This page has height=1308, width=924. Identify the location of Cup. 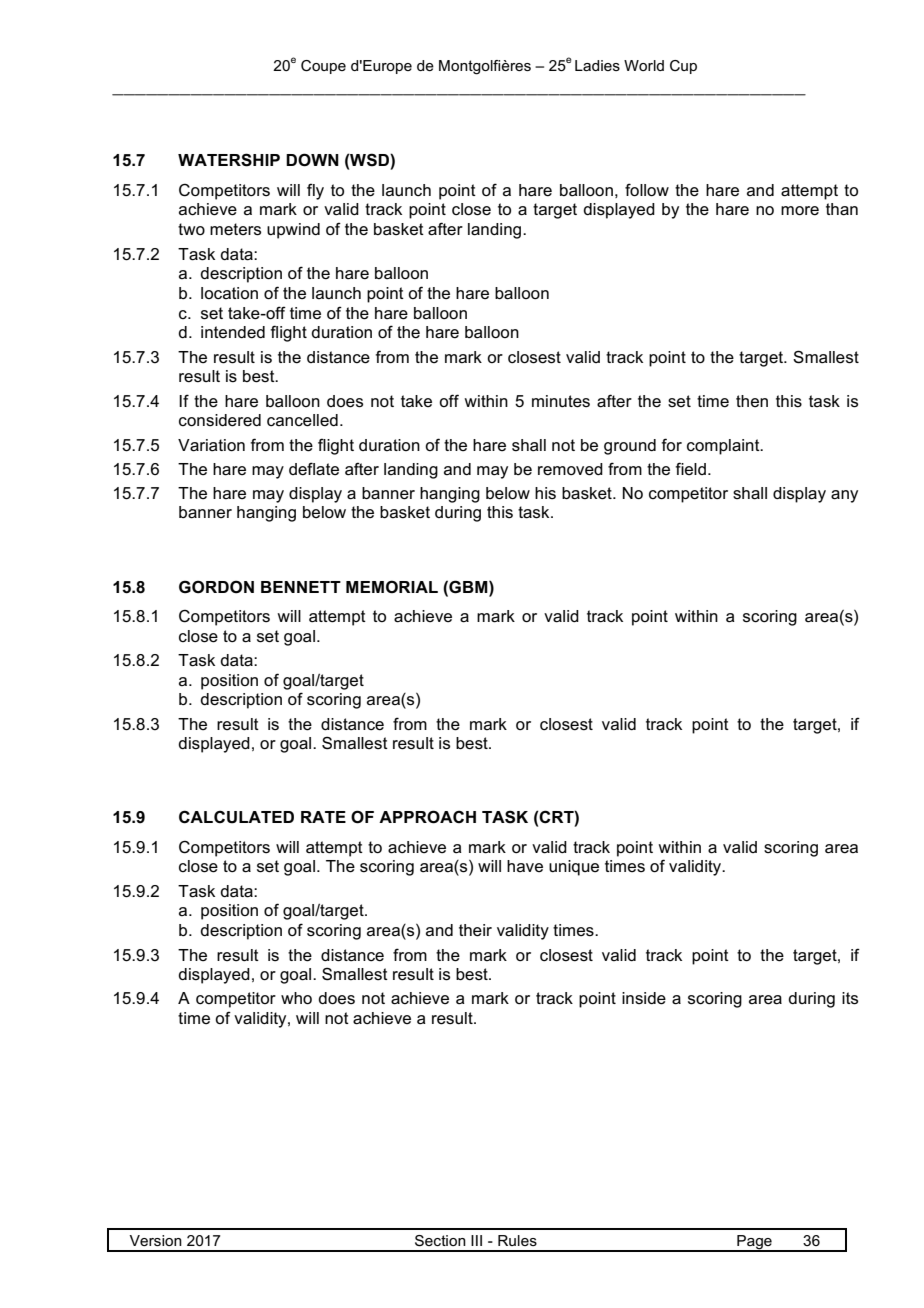
(683, 67).
